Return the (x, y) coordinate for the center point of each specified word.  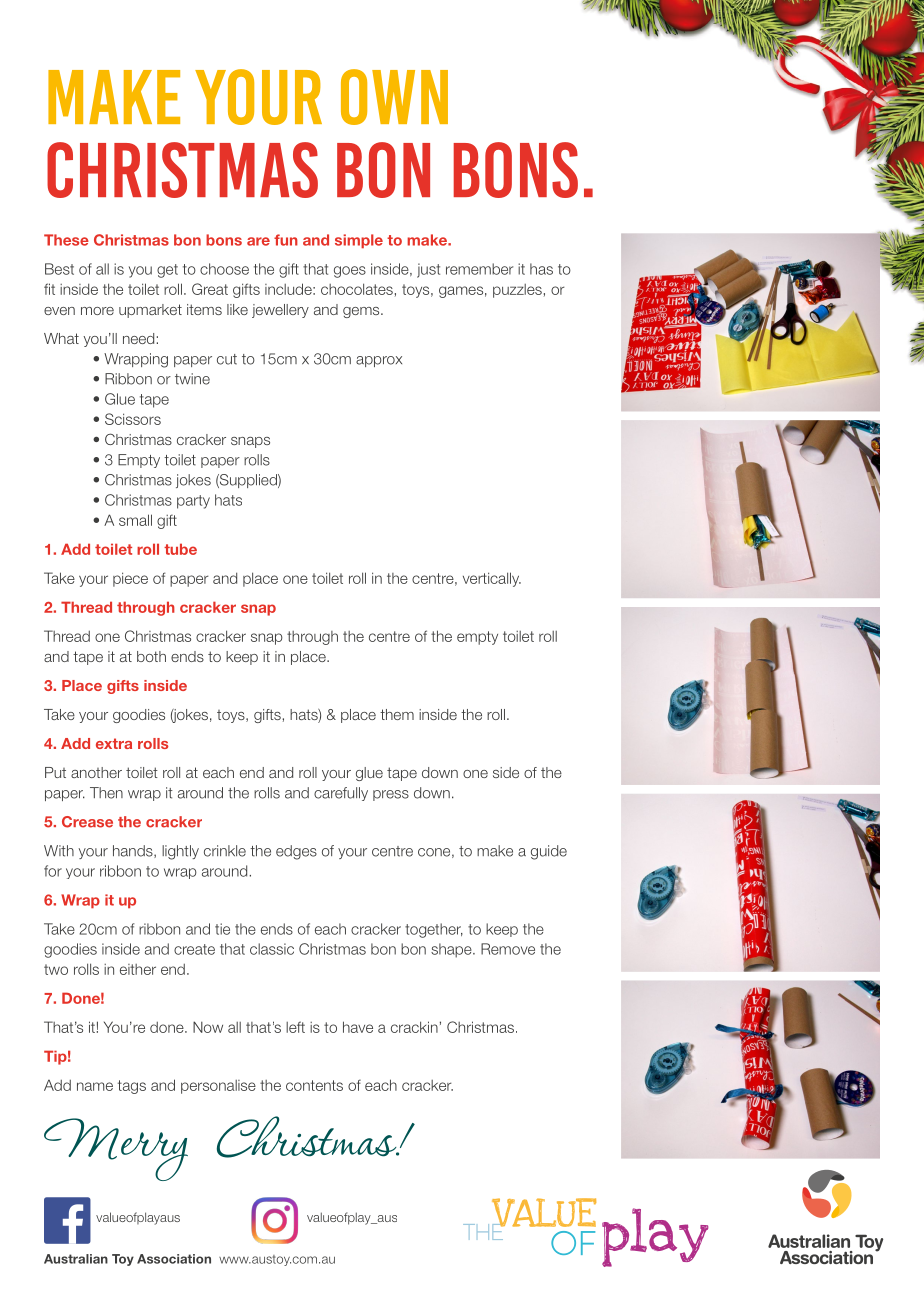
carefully (341, 794)
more (97, 311)
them (397, 714)
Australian (76, 1259)
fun (286, 240)
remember (479, 269)
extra (114, 743)
